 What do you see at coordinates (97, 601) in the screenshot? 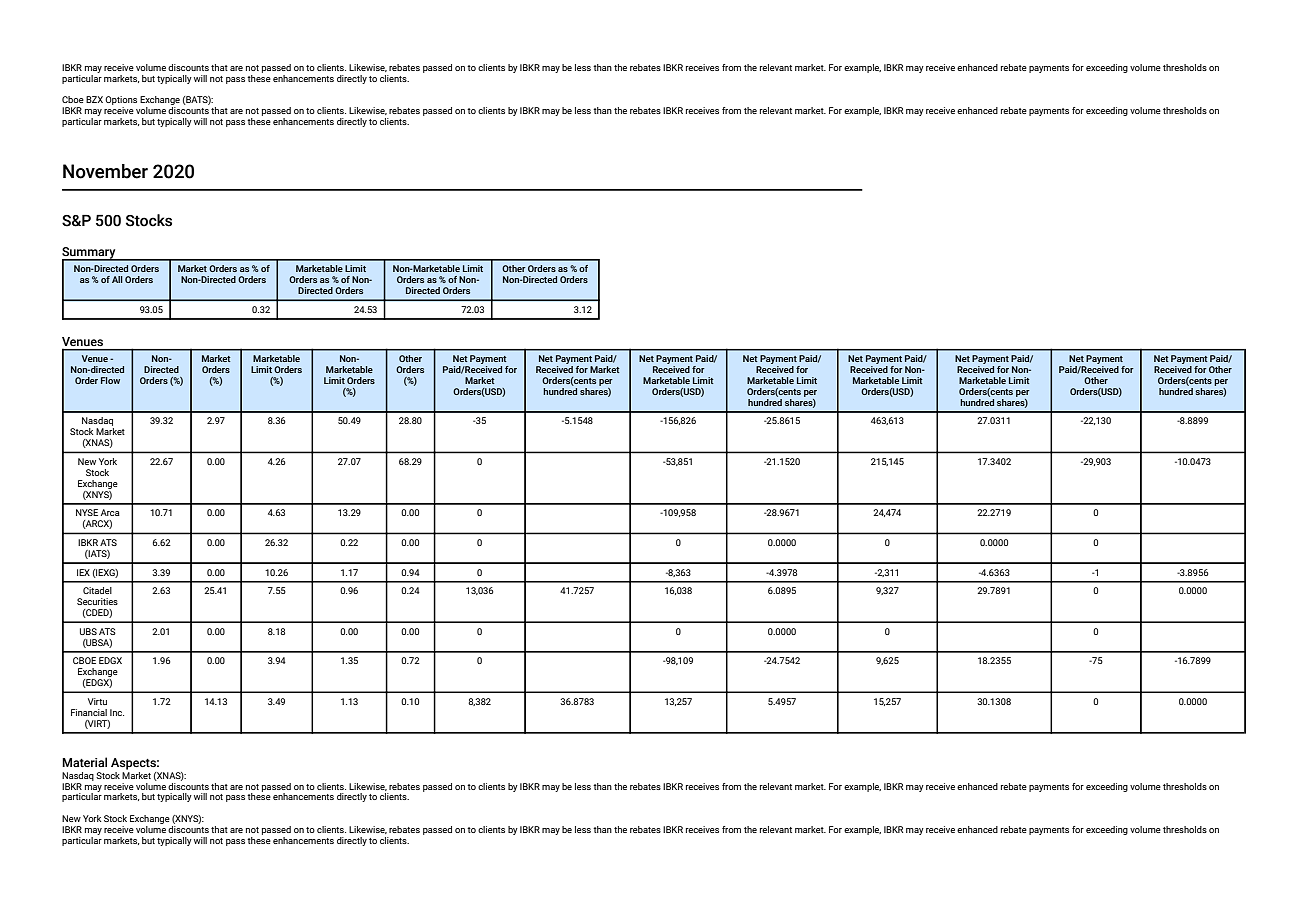
I see `Securities` at bounding box center [97, 601].
